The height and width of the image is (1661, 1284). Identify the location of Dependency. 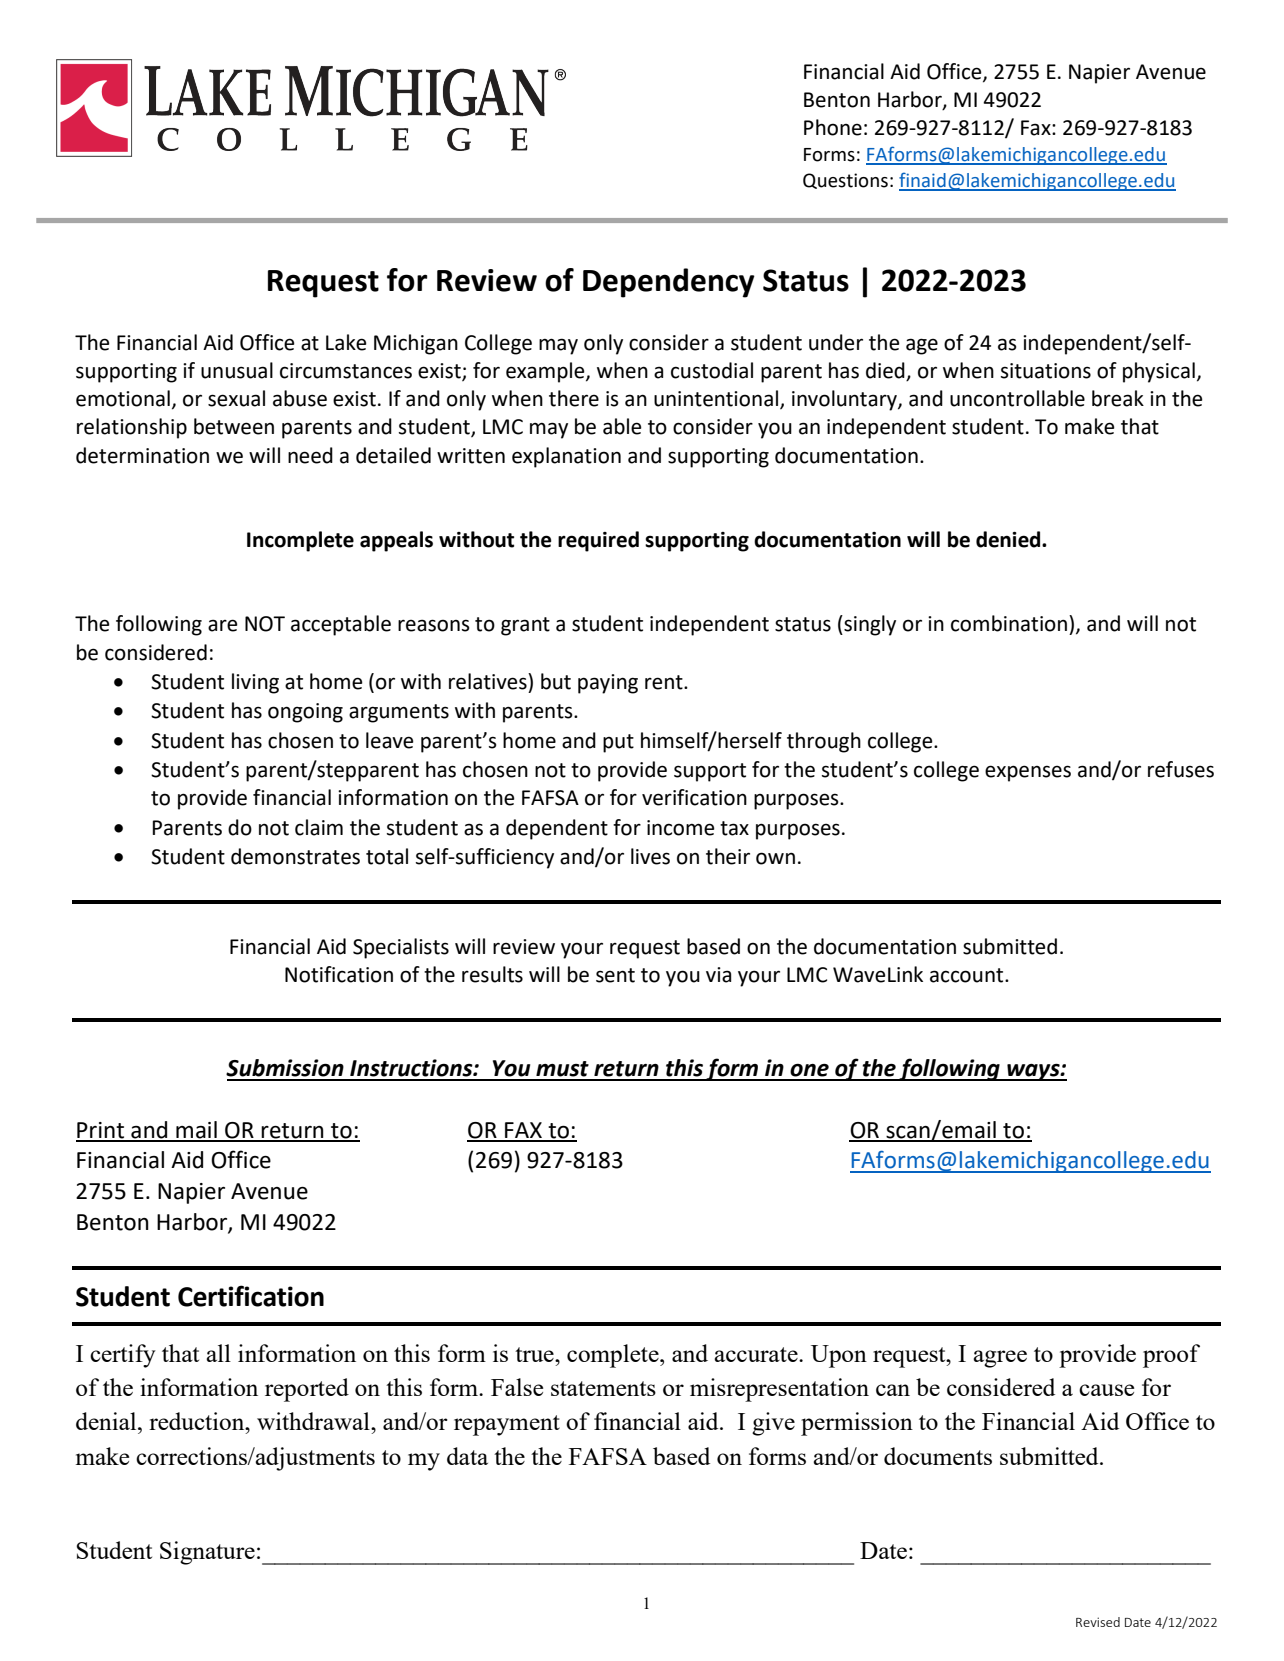
(669, 283).
